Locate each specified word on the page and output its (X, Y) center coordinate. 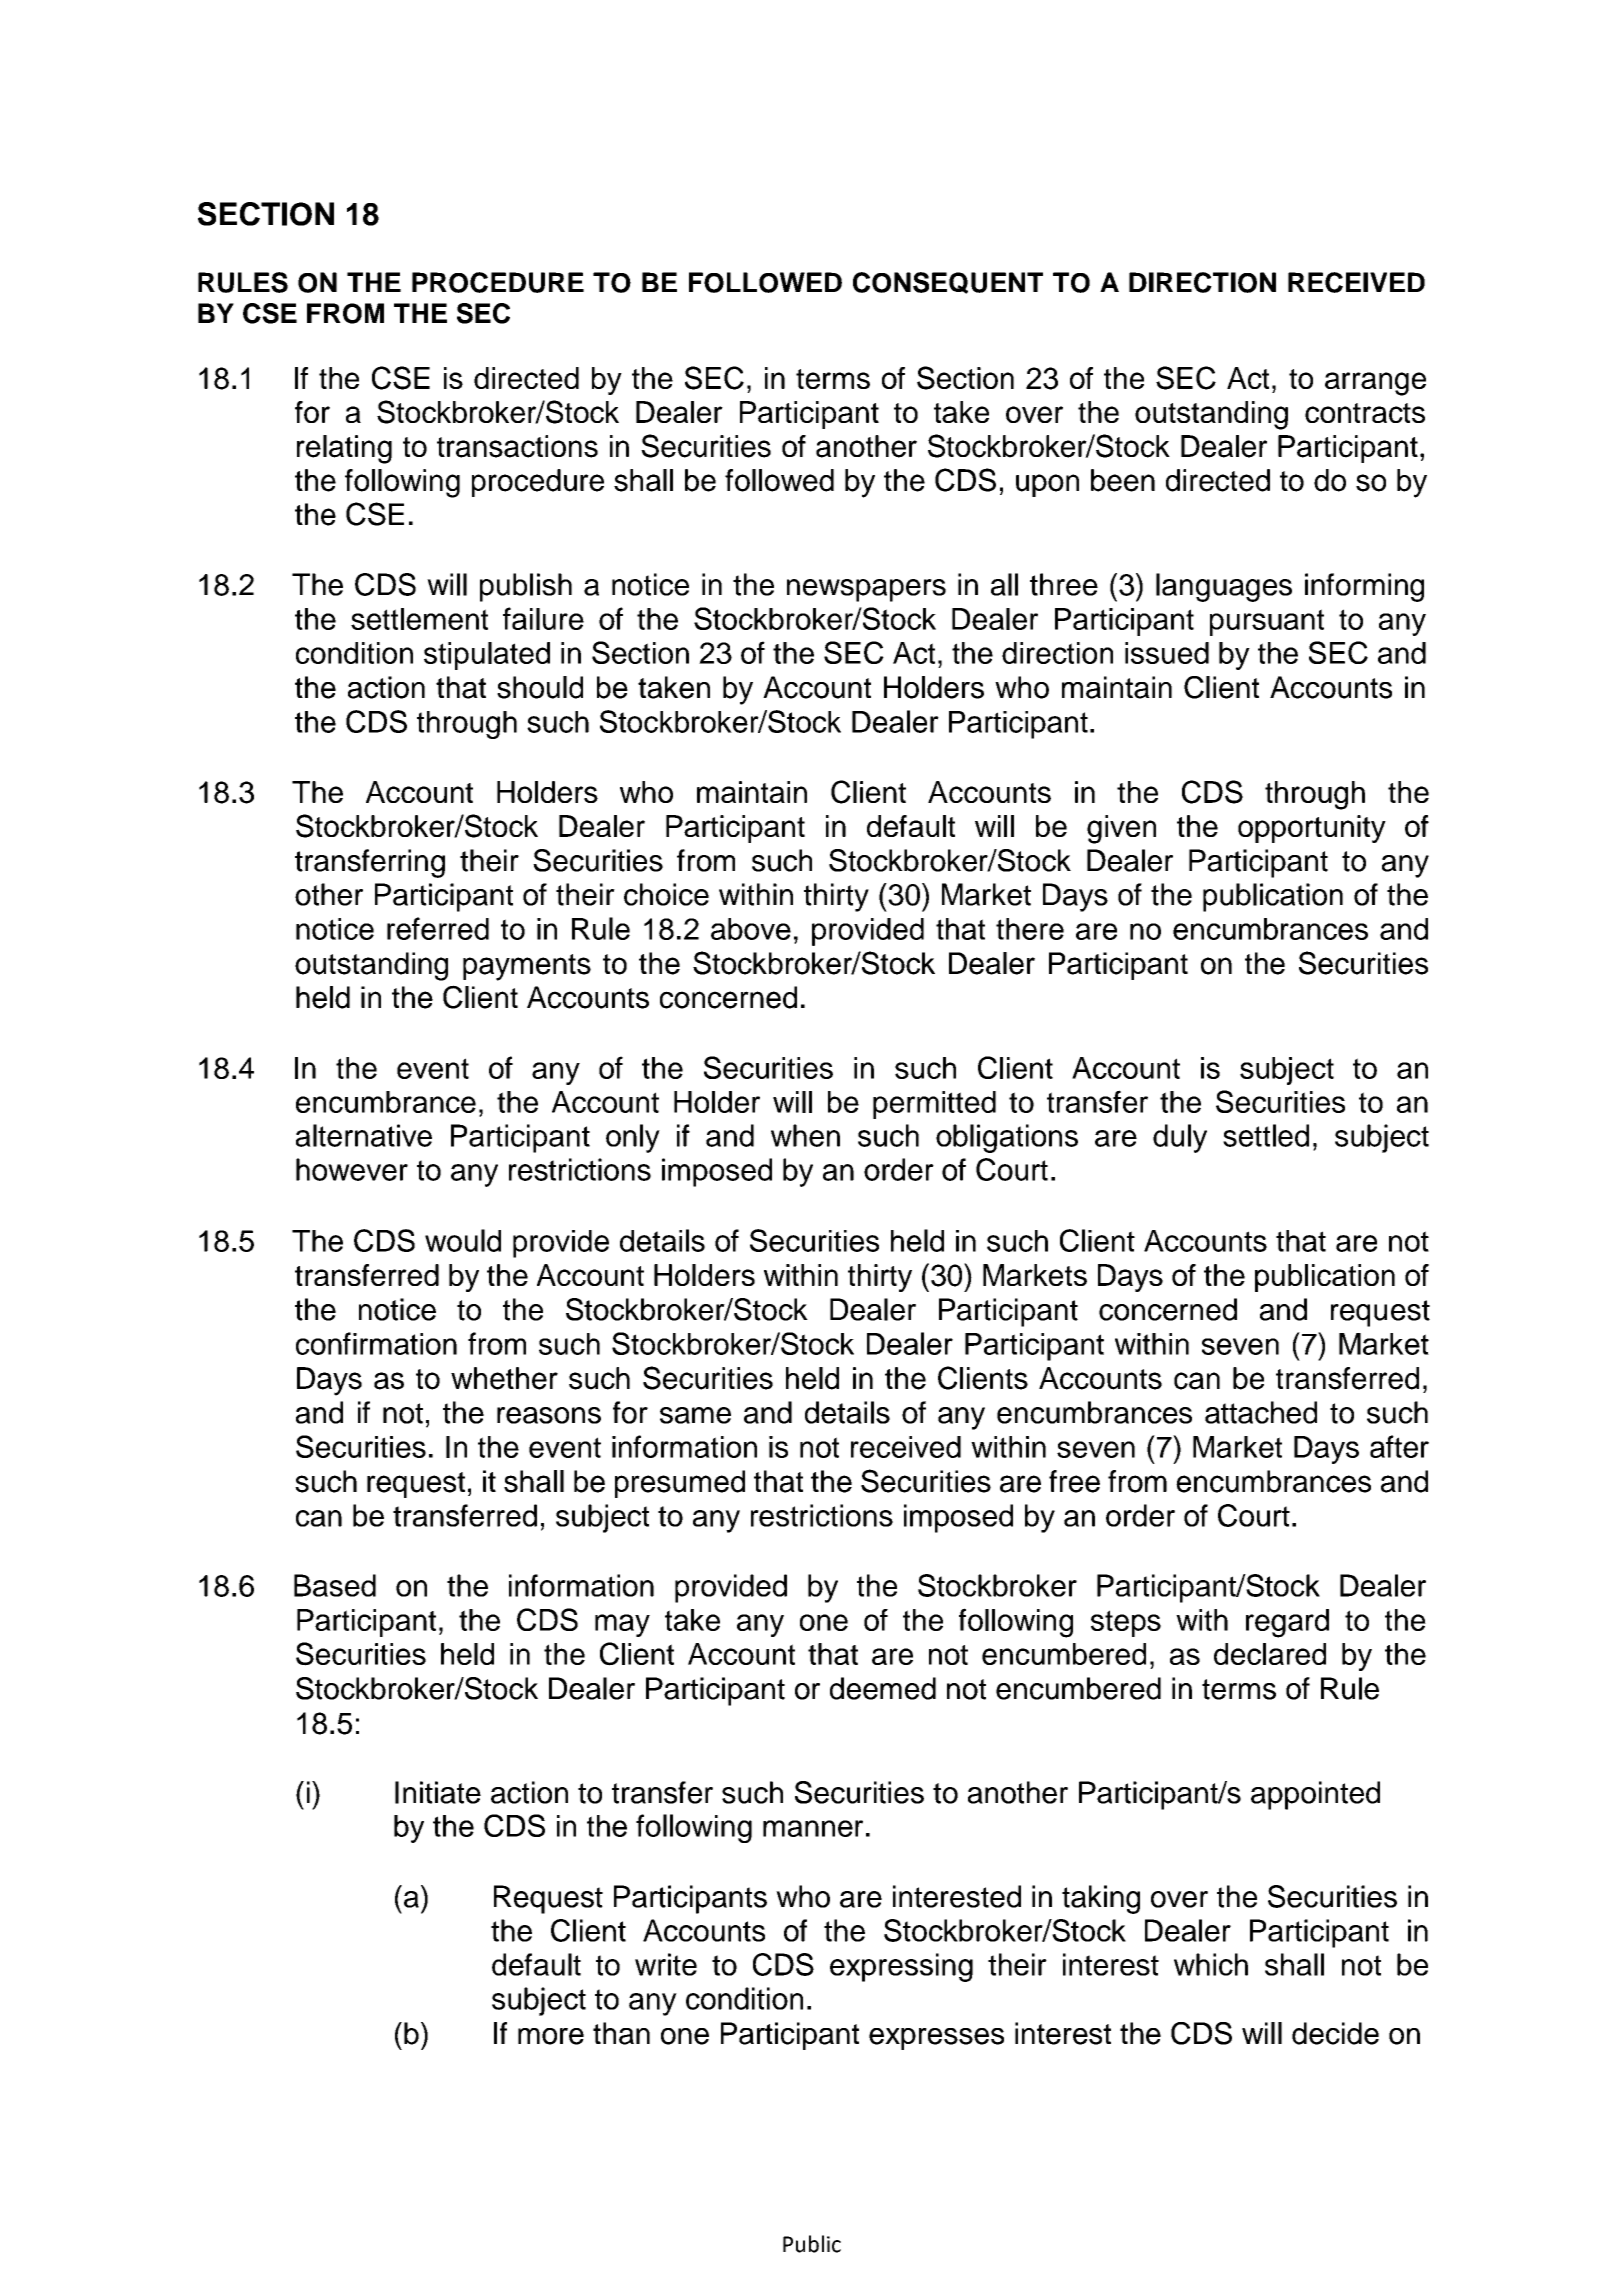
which (1211, 1964)
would (463, 1240)
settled (1266, 1135)
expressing (901, 1967)
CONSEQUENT (948, 283)
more (551, 2036)
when (805, 1135)
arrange (1375, 384)
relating (344, 449)
